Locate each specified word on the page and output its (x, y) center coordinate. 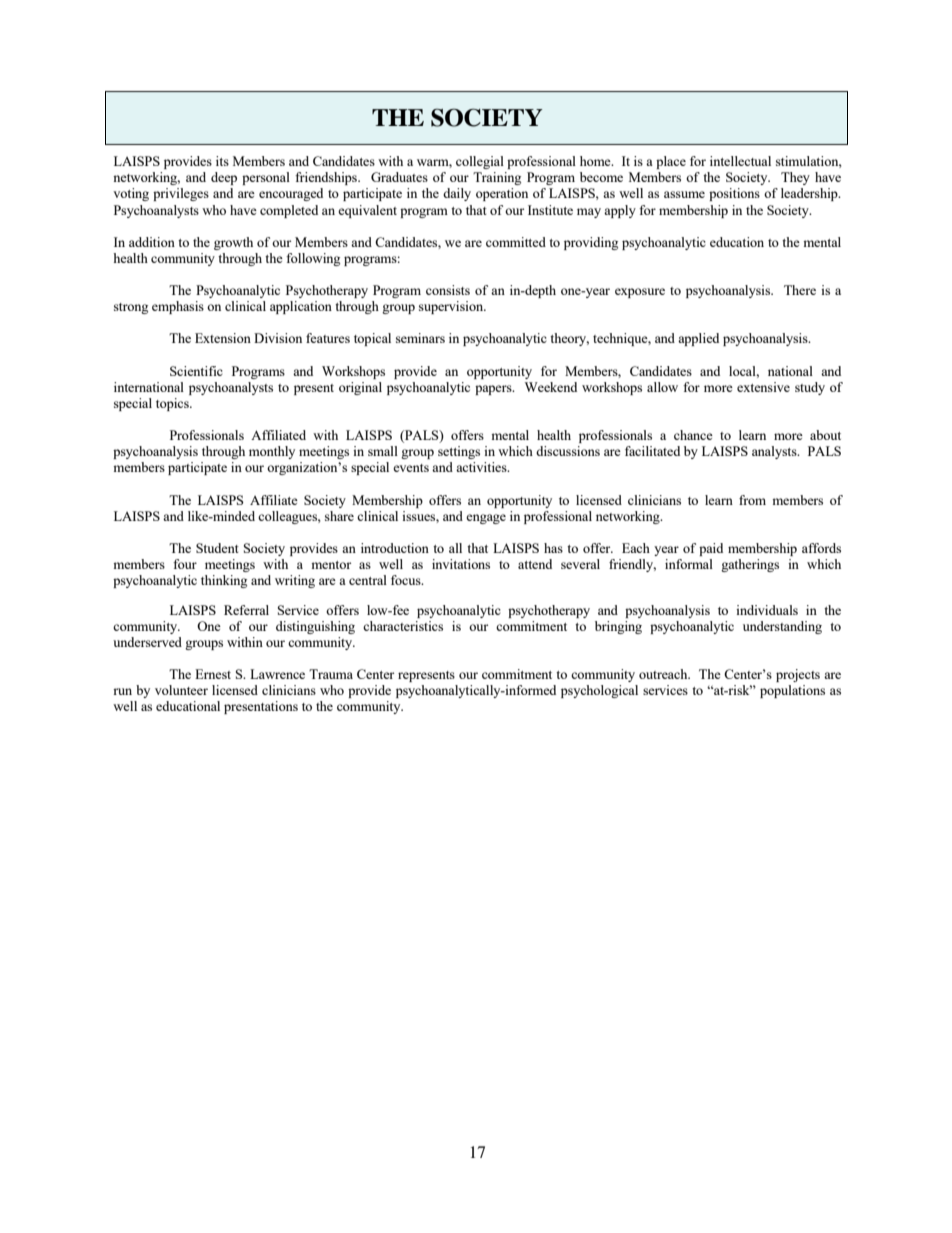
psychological (599, 691)
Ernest (213, 674)
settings (459, 452)
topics (173, 404)
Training (497, 178)
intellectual (740, 161)
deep (224, 178)
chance (693, 435)
